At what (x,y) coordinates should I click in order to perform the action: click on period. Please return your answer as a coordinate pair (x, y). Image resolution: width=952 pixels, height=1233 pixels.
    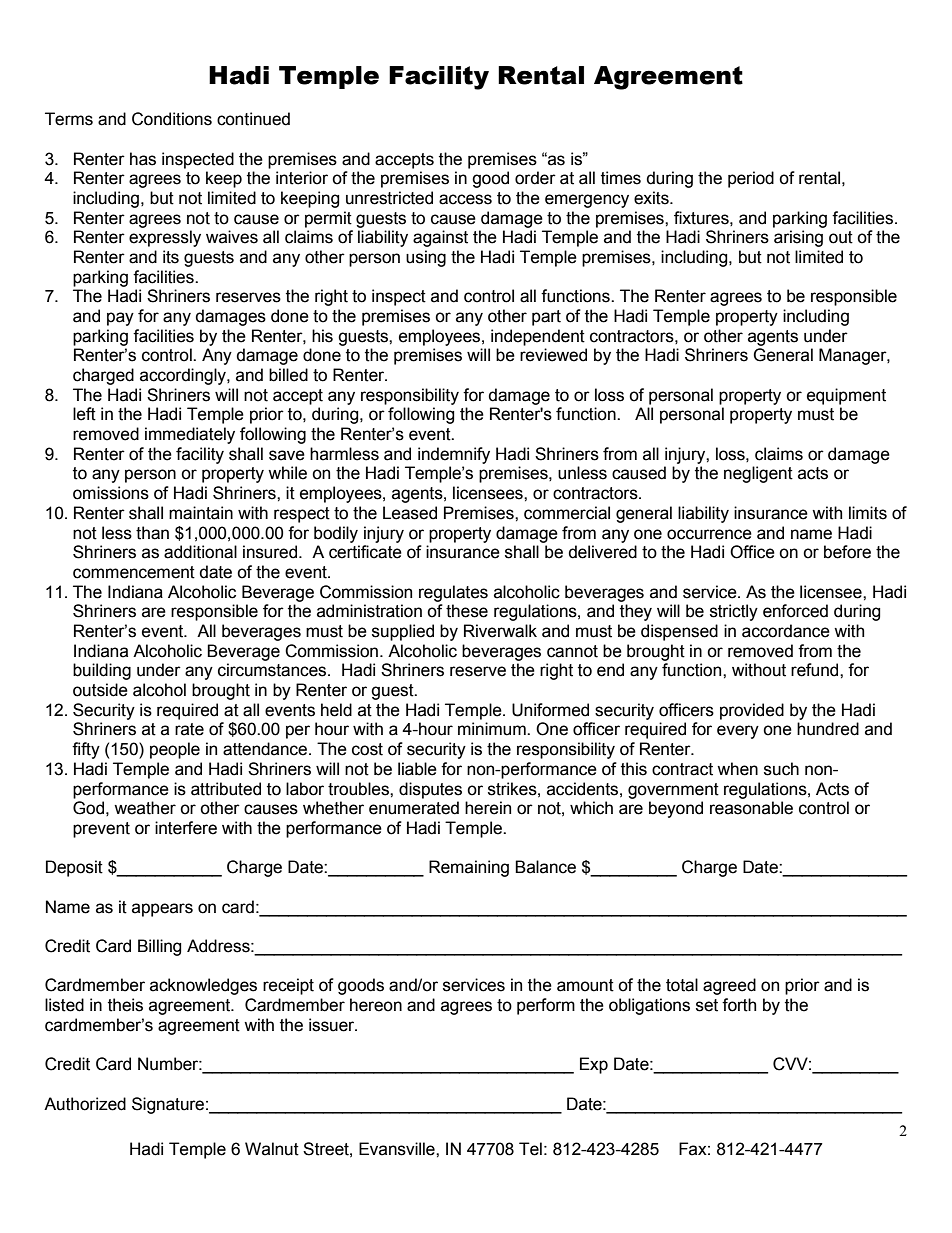
    Looking at the image, I should click on (751, 179).
